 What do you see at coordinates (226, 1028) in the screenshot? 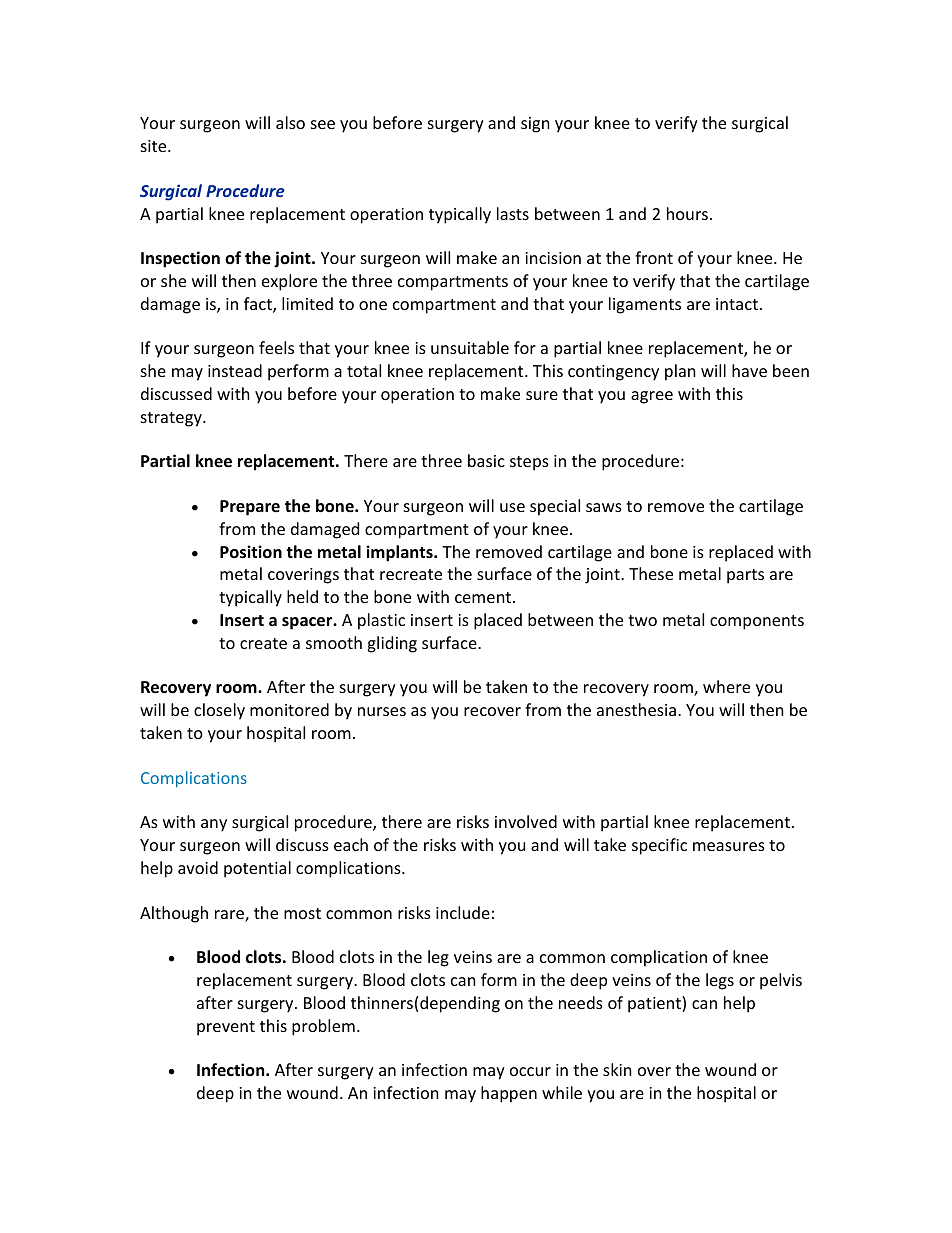
I see `prevent` at bounding box center [226, 1028].
